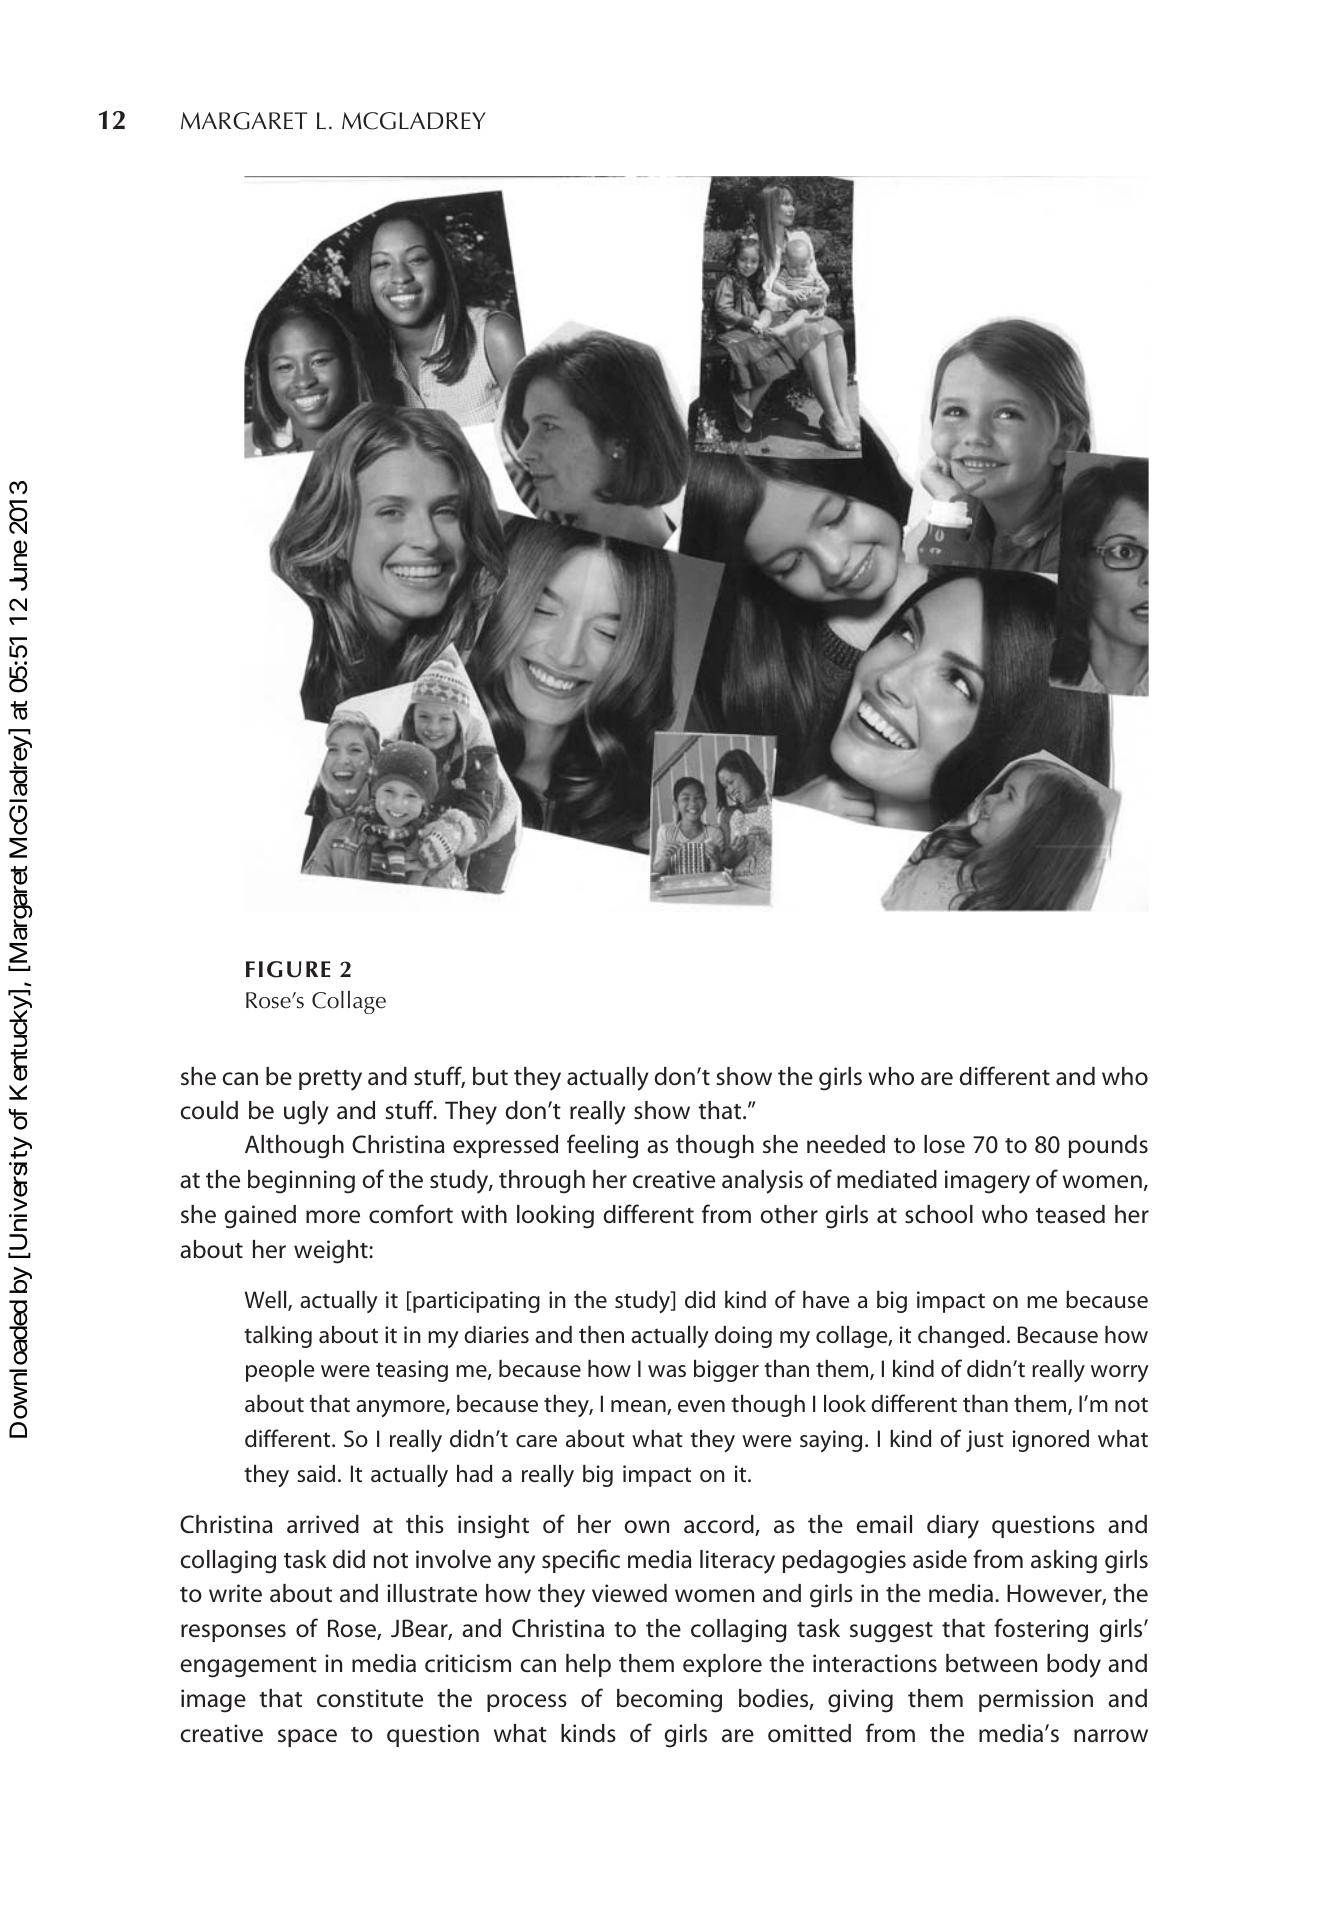  I want to click on feeling, so click(602, 1146).
